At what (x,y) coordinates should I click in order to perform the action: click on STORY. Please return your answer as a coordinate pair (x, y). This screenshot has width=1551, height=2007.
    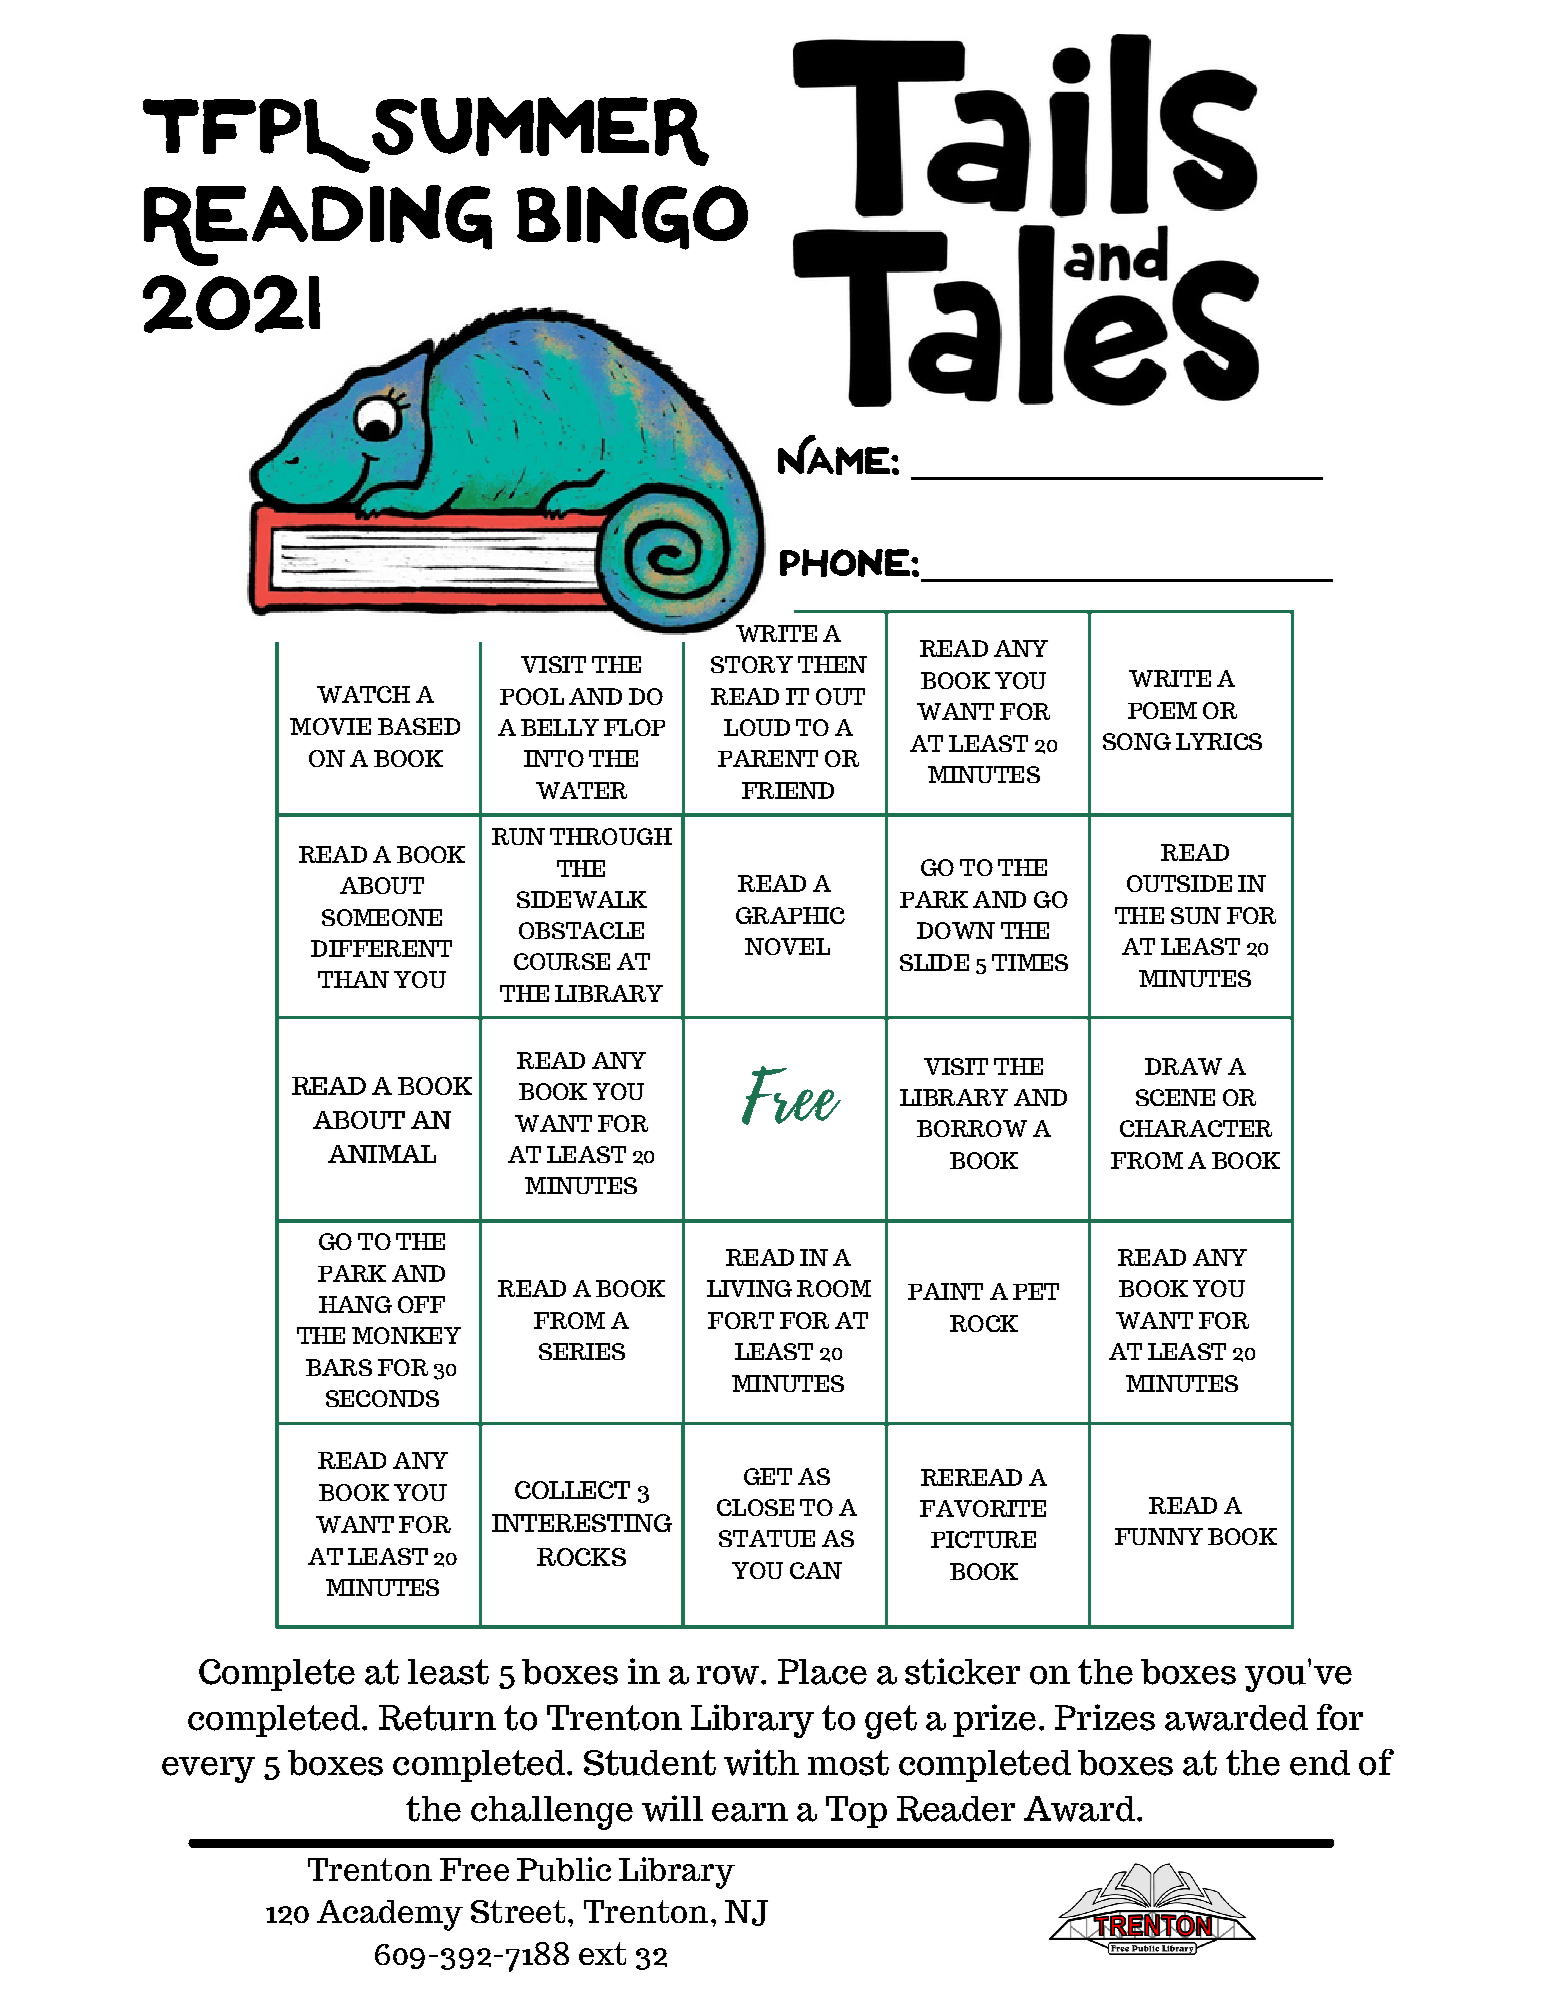
    Looking at the image, I should click on (752, 664).
